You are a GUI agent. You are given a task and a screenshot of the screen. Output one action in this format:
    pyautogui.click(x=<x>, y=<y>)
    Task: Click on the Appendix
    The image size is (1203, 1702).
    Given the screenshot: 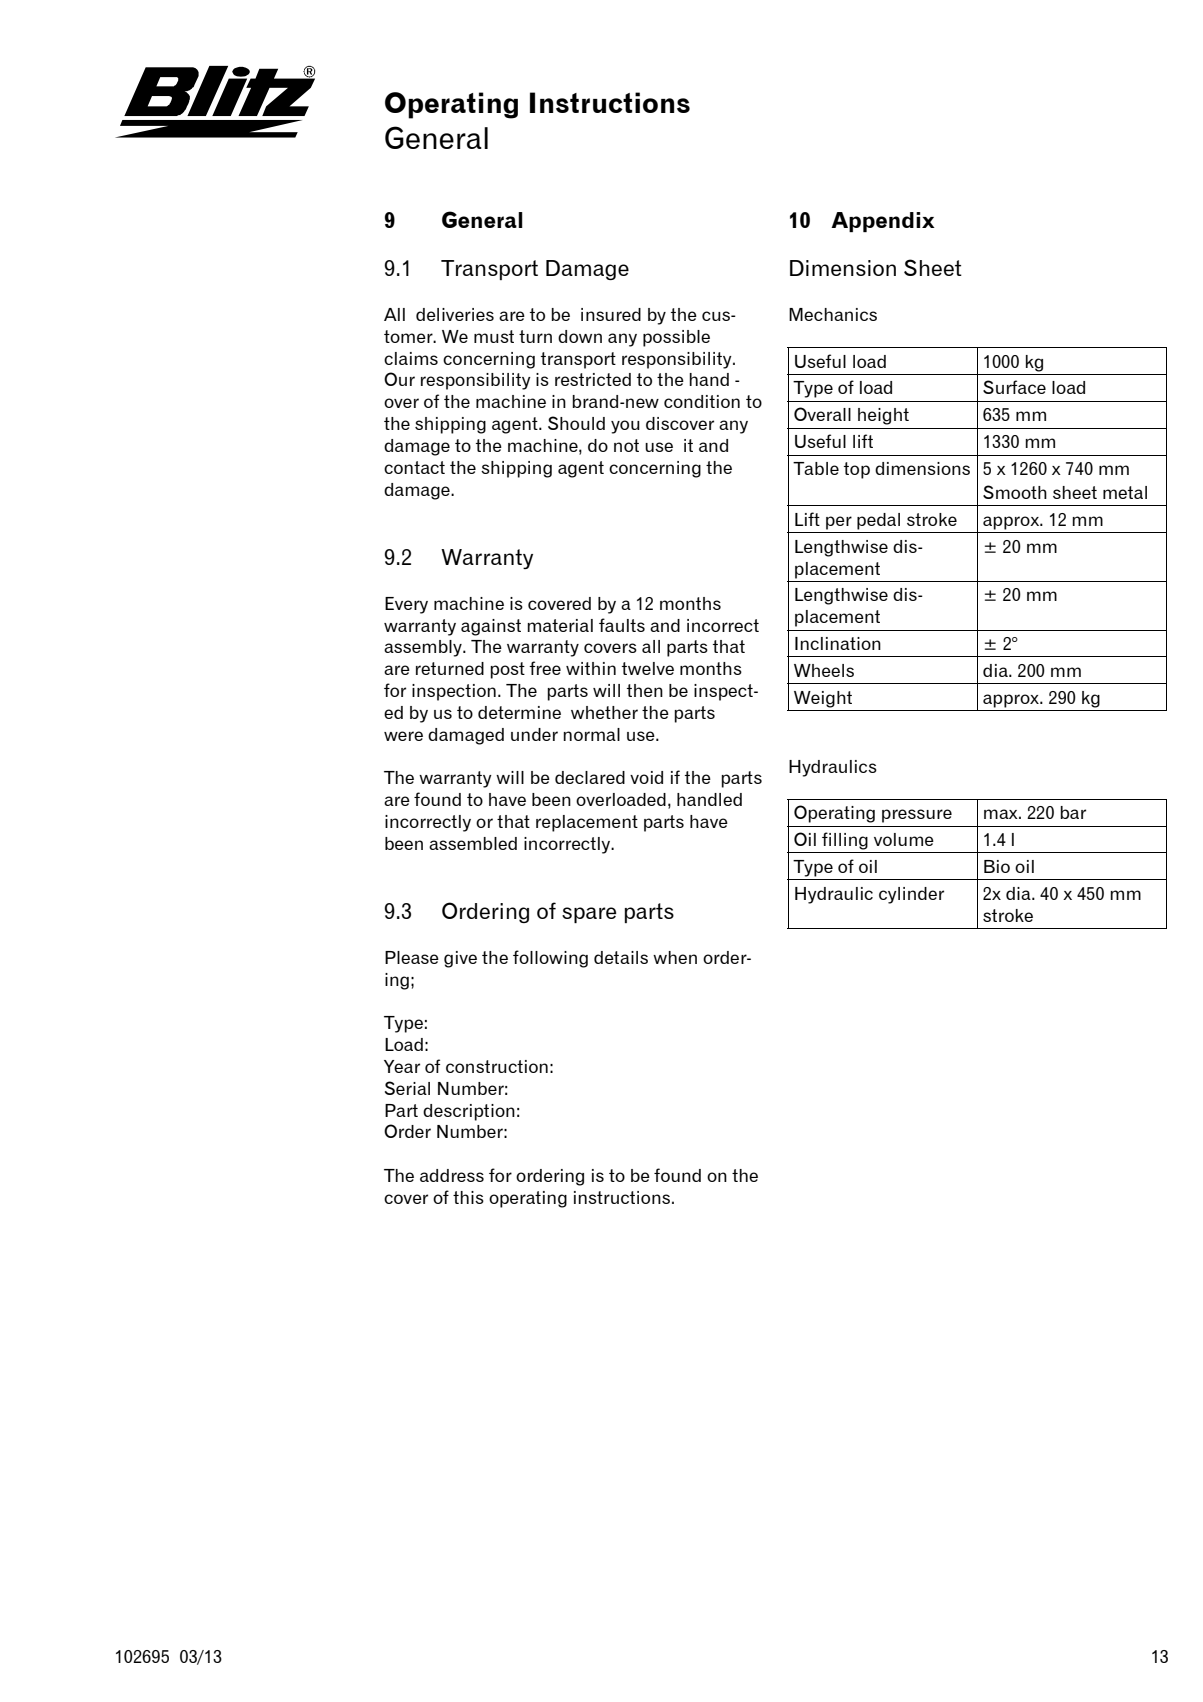 What is the action you would take?
    pyautogui.click(x=883, y=222)
